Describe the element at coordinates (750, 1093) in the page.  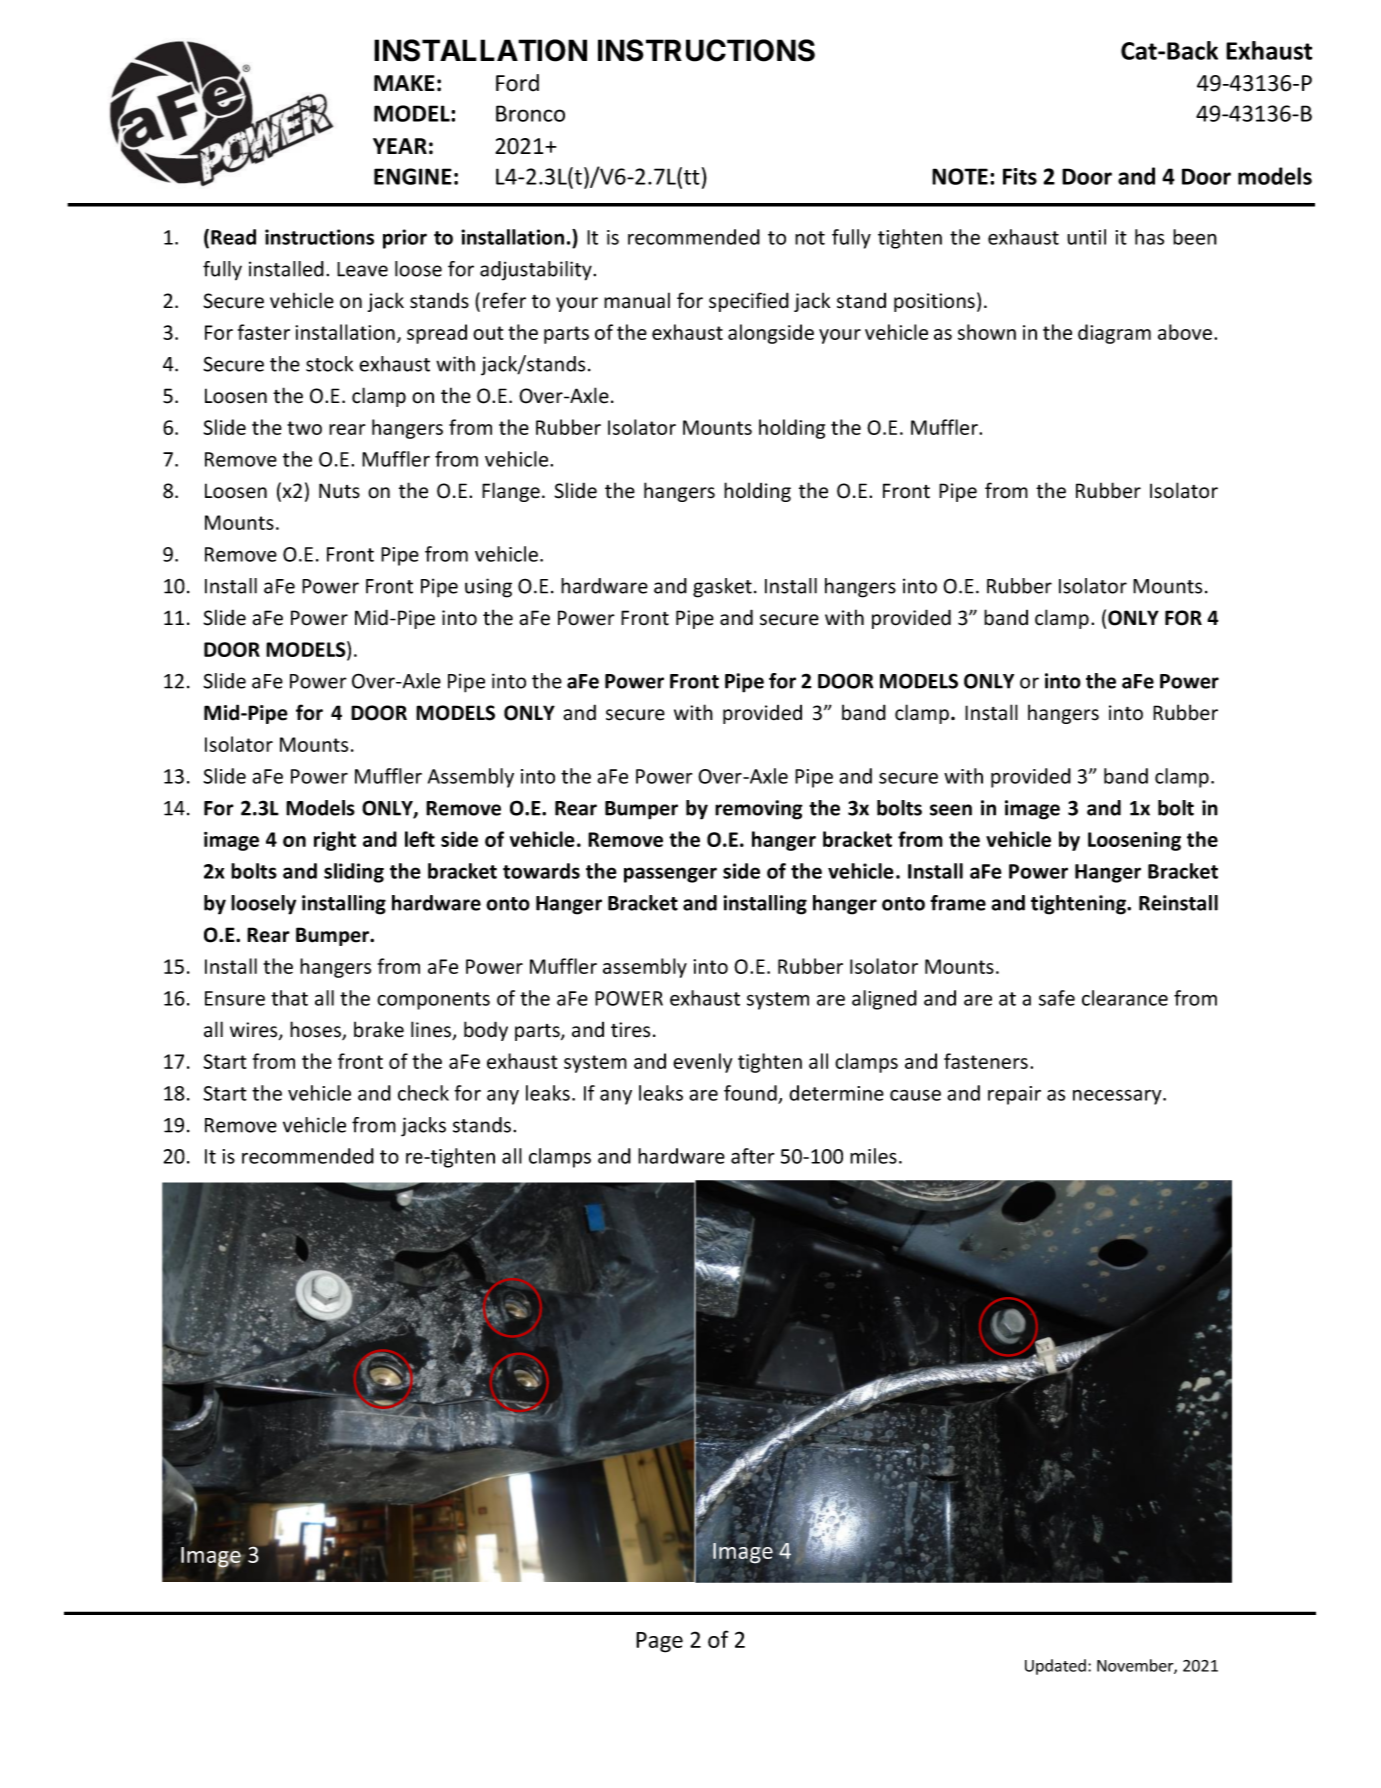
I see `found` at that location.
